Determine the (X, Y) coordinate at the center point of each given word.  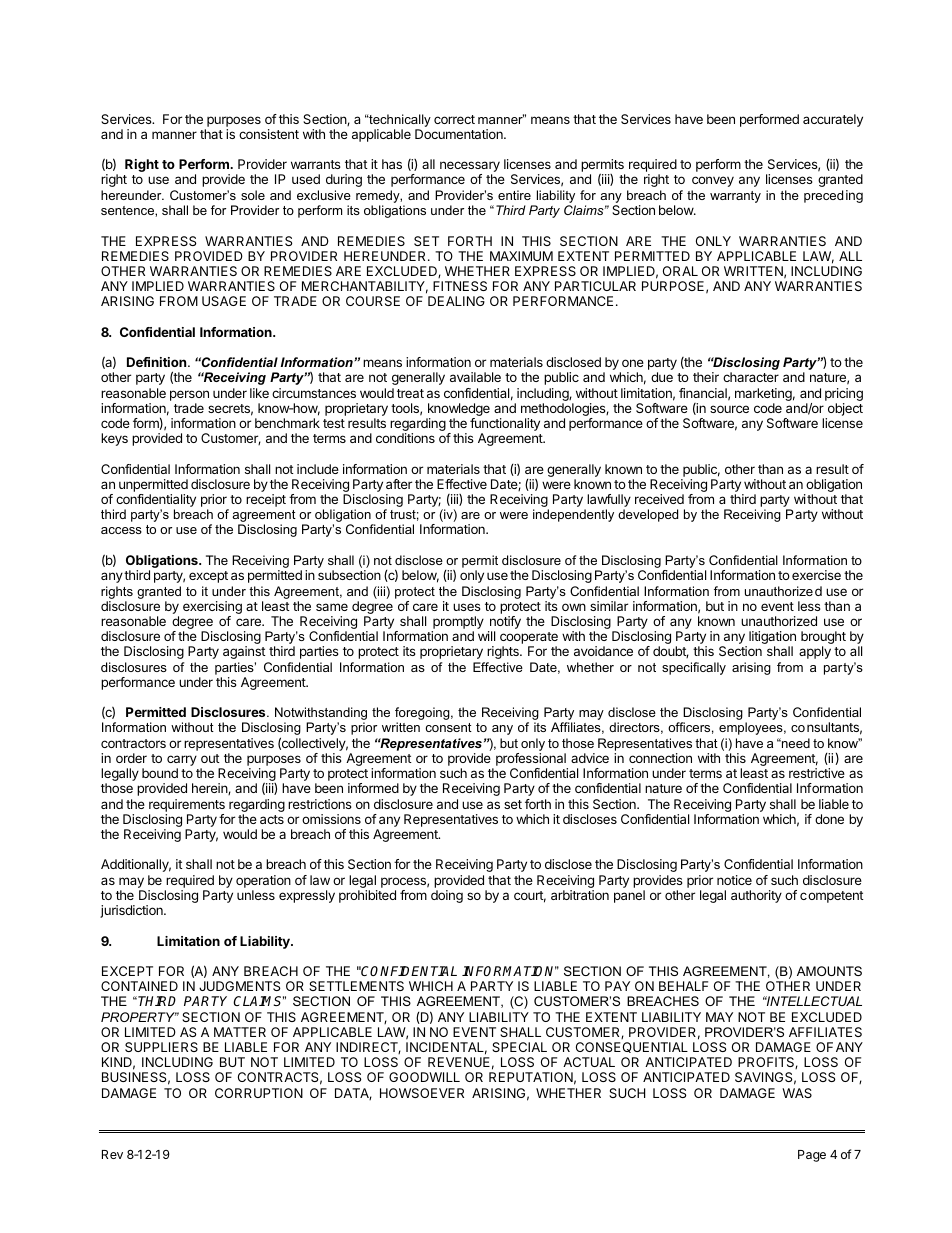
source (729, 409)
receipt (266, 500)
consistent (269, 134)
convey (713, 181)
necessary (470, 168)
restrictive (817, 773)
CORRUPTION (259, 1093)
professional (532, 761)
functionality (505, 426)
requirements (187, 805)
